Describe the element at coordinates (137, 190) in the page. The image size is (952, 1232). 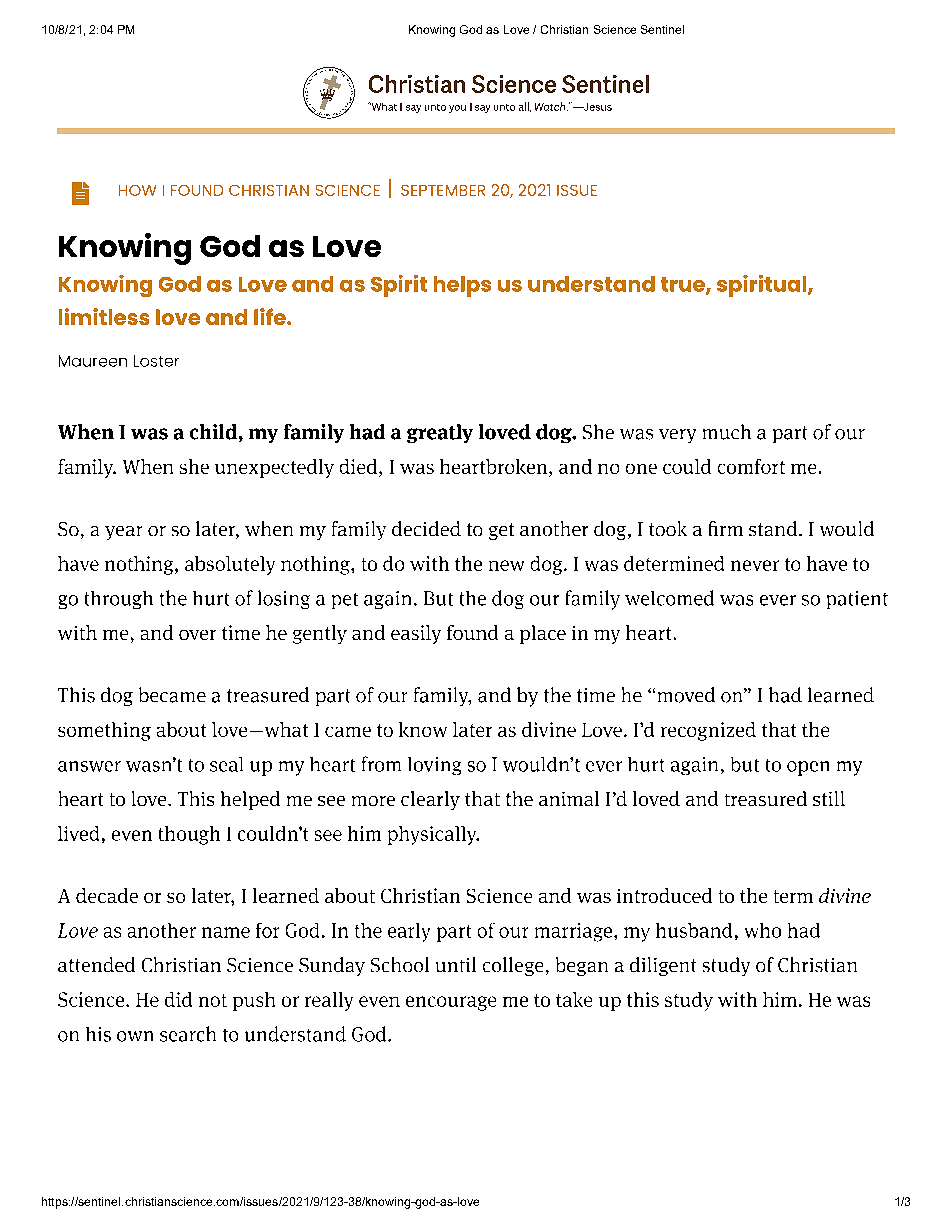
I see `HOW` at that location.
